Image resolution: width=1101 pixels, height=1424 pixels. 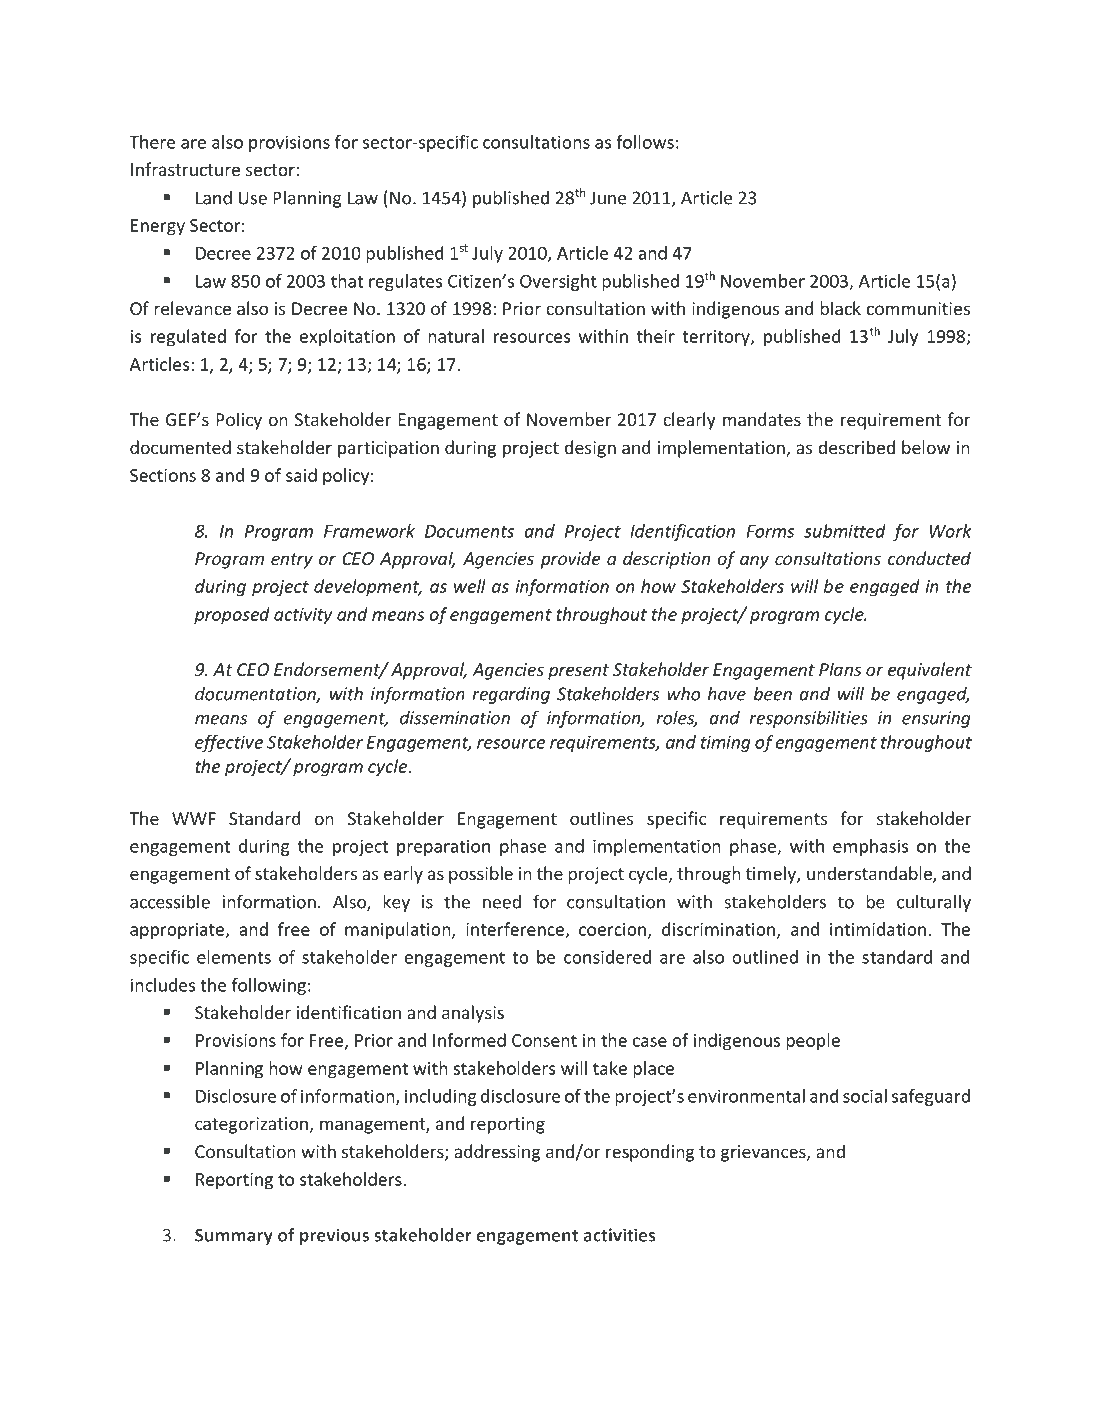 I want to click on regarding, so click(x=511, y=695).
